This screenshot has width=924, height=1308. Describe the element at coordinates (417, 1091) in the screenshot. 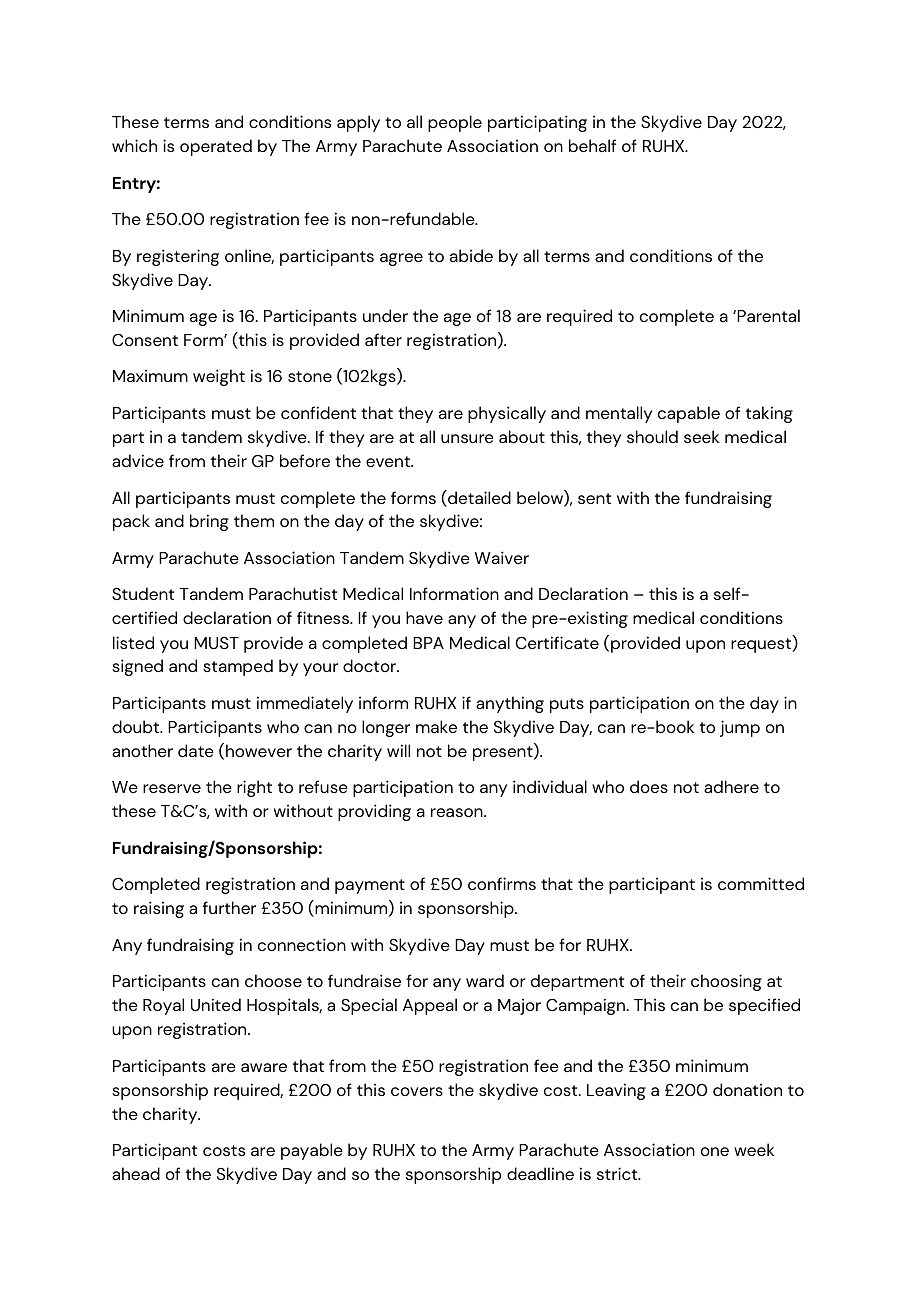

I see `covers` at that location.
